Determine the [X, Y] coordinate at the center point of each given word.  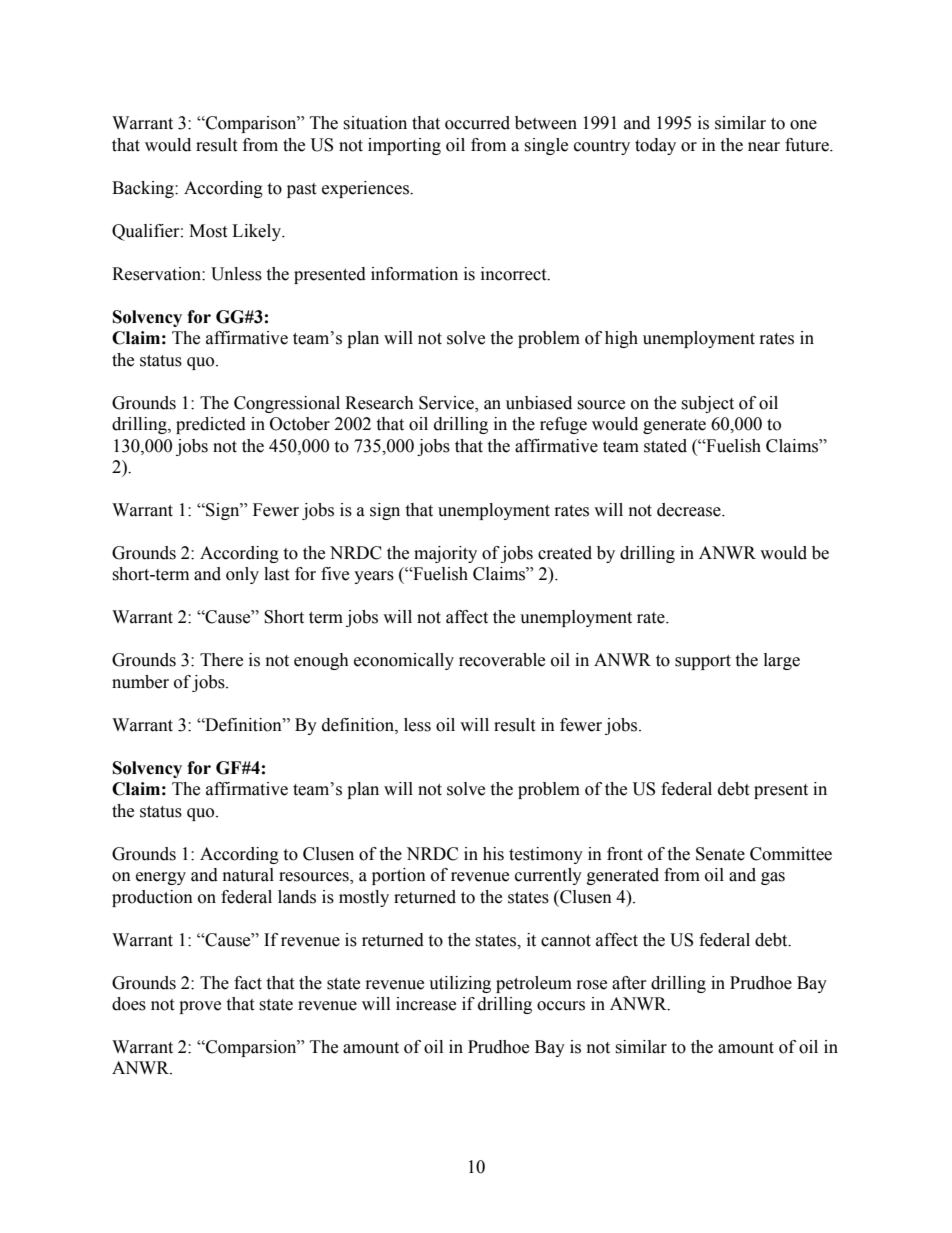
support [703, 662]
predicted [211, 425]
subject [707, 404]
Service [447, 403]
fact [248, 983]
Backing [144, 189]
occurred [477, 123]
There [221, 660]
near [764, 147]
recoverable [502, 660]
